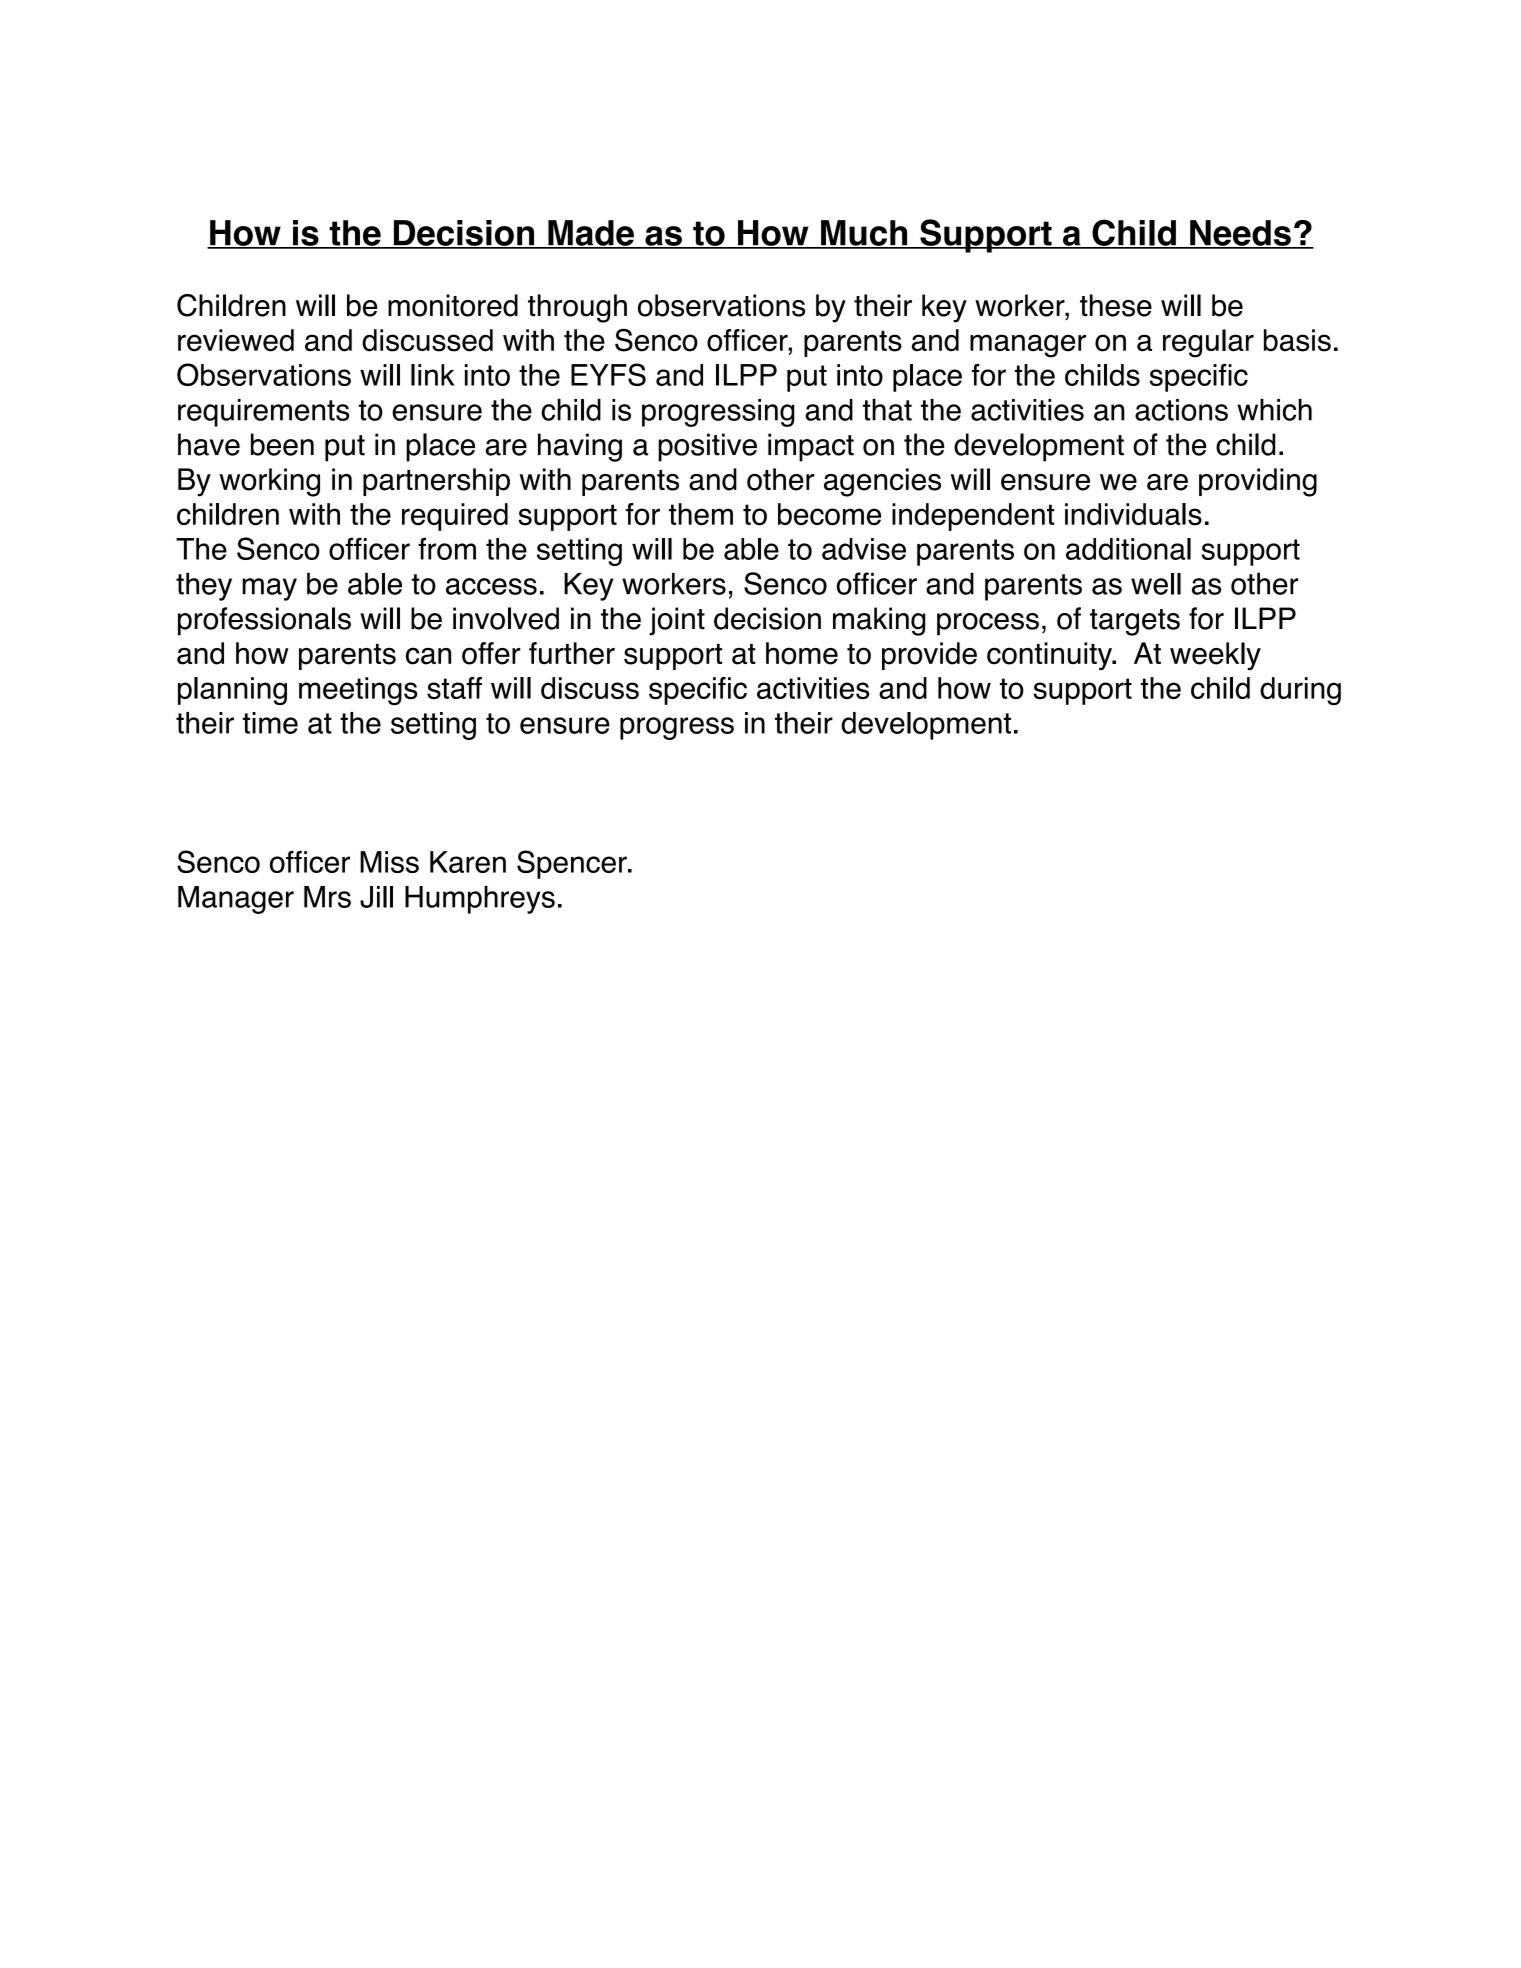 The image size is (1521, 1968). What do you see at coordinates (264, 621) in the screenshot?
I see `professionals` at bounding box center [264, 621].
